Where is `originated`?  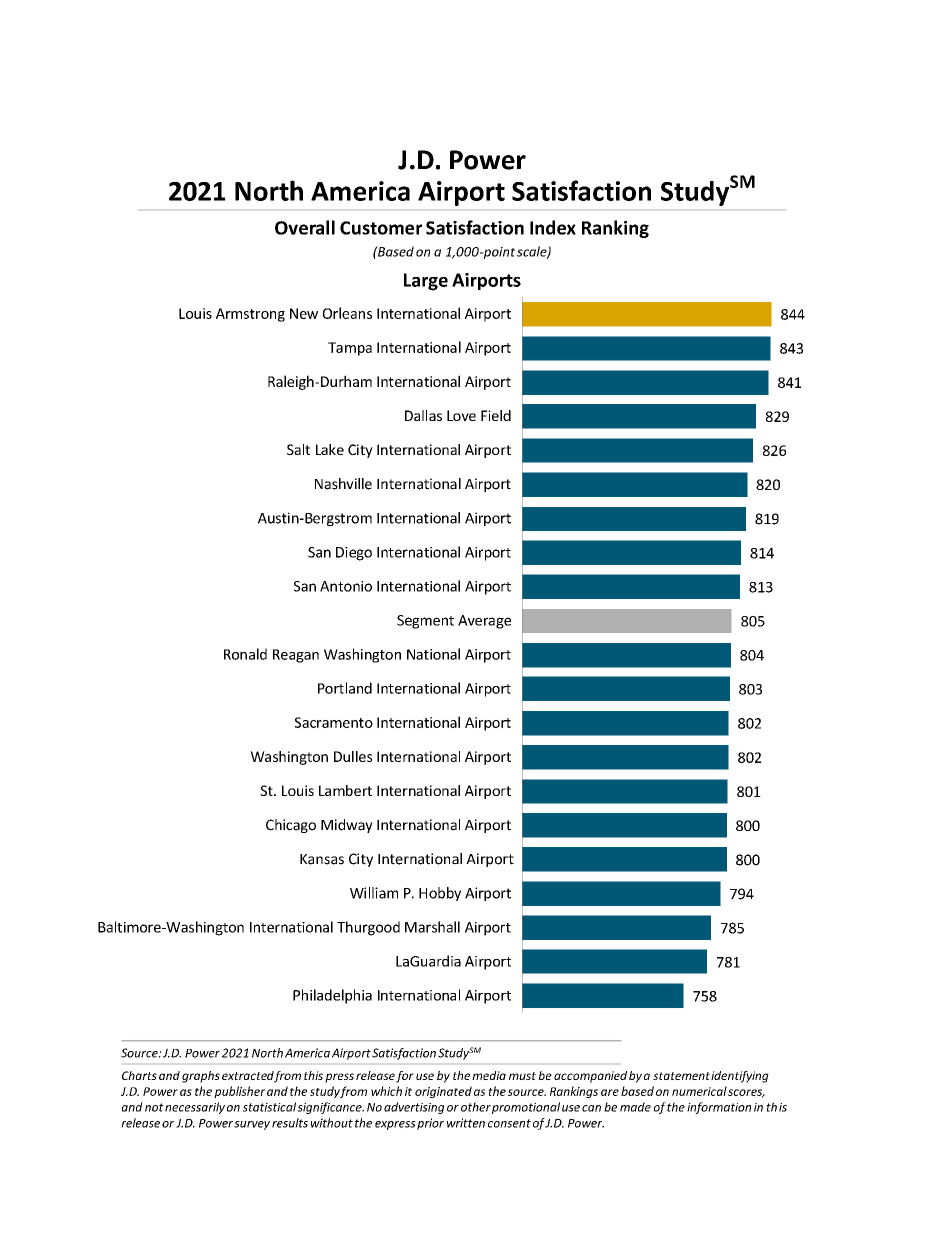
originated is located at coordinates (443, 1092).
